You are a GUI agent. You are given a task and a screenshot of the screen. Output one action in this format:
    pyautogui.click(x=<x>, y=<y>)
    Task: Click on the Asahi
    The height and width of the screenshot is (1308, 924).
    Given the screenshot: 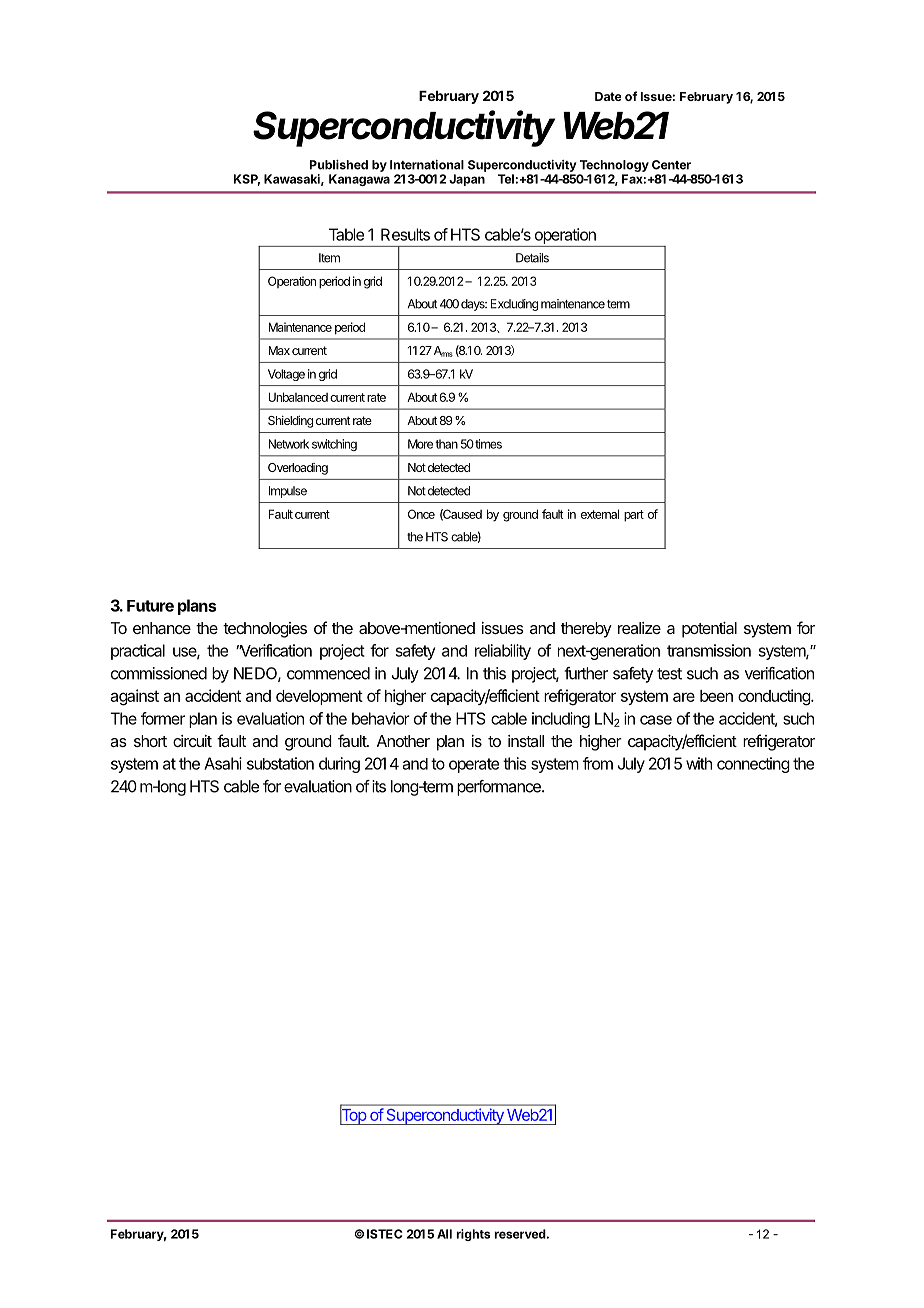 What is the action you would take?
    pyautogui.click(x=223, y=763)
